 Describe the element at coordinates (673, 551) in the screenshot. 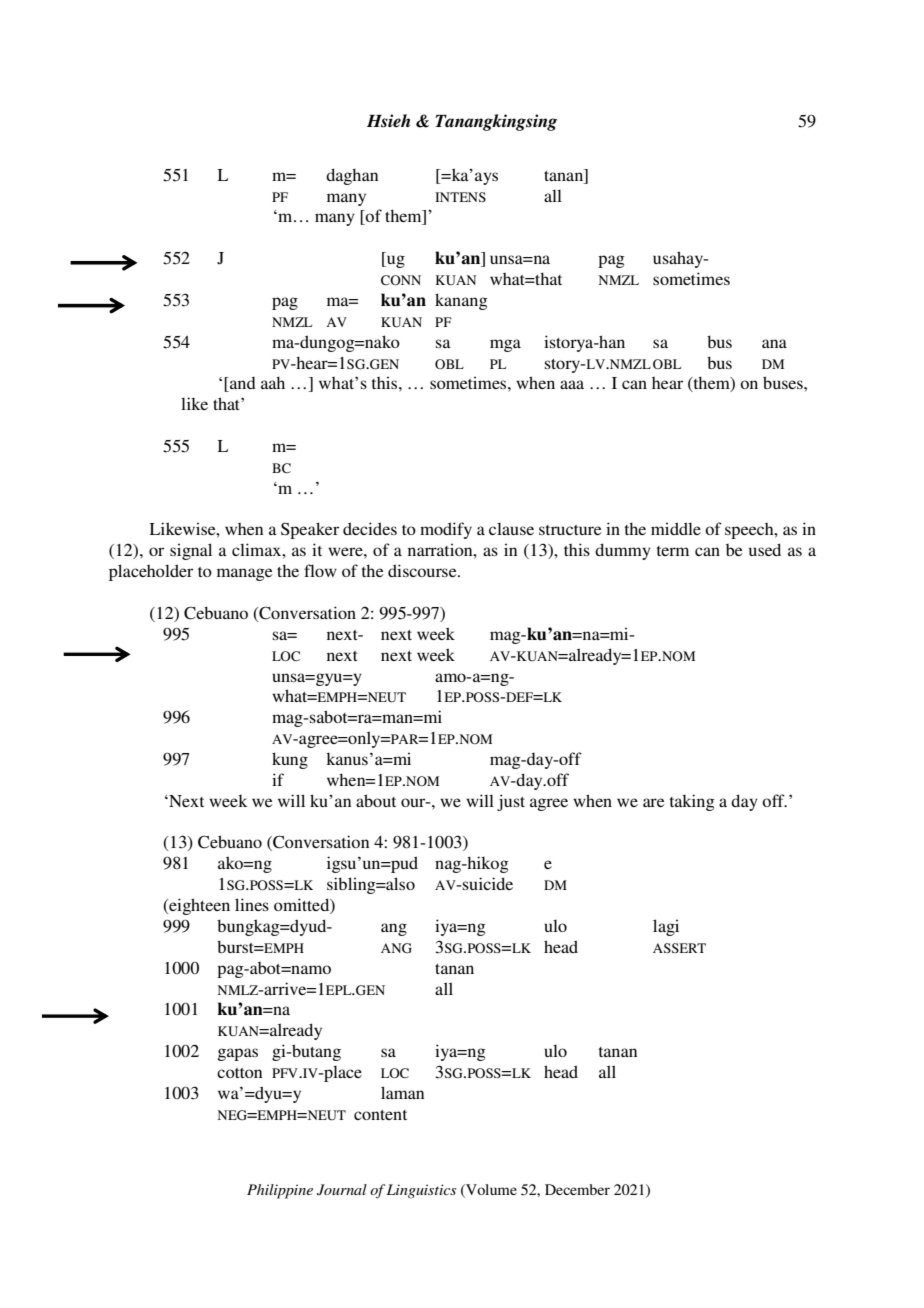

I see `term` at that location.
